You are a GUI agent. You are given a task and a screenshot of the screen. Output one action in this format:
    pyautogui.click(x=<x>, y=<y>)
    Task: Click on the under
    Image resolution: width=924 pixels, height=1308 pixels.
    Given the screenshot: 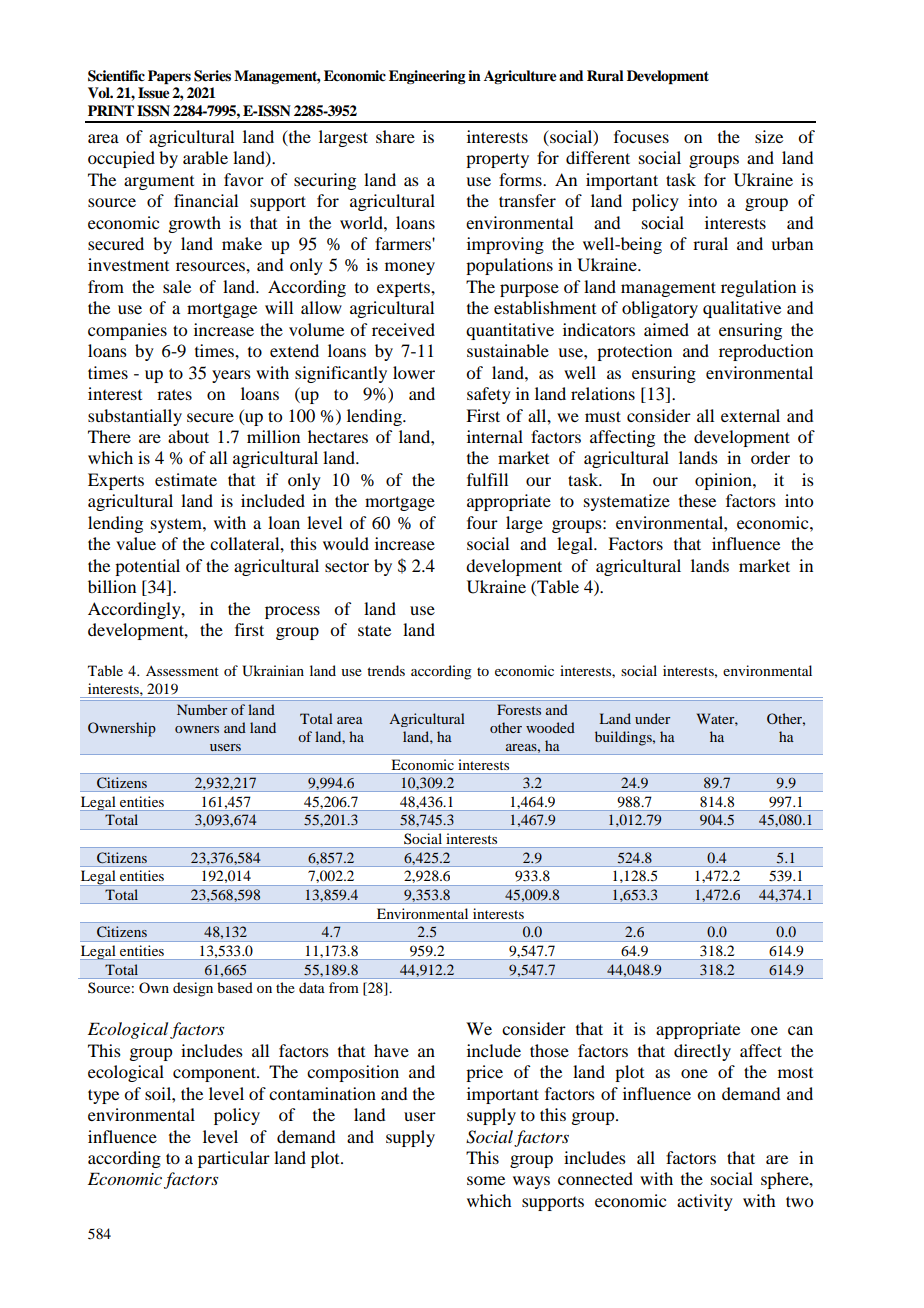 What is the action you would take?
    pyautogui.click(x=652, y=718)
